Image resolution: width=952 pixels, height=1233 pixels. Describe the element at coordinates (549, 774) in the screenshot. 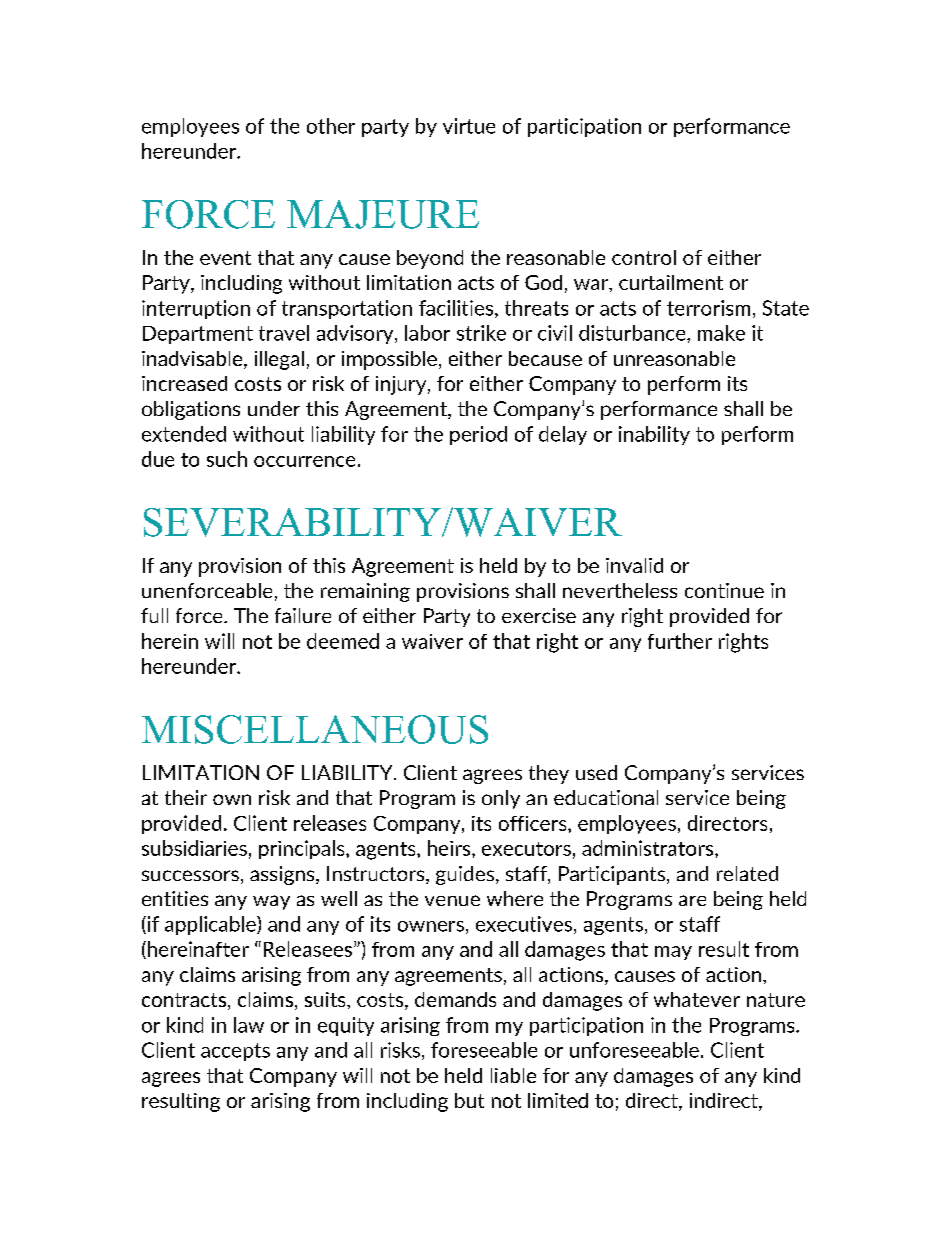

I see `they` at that location.
